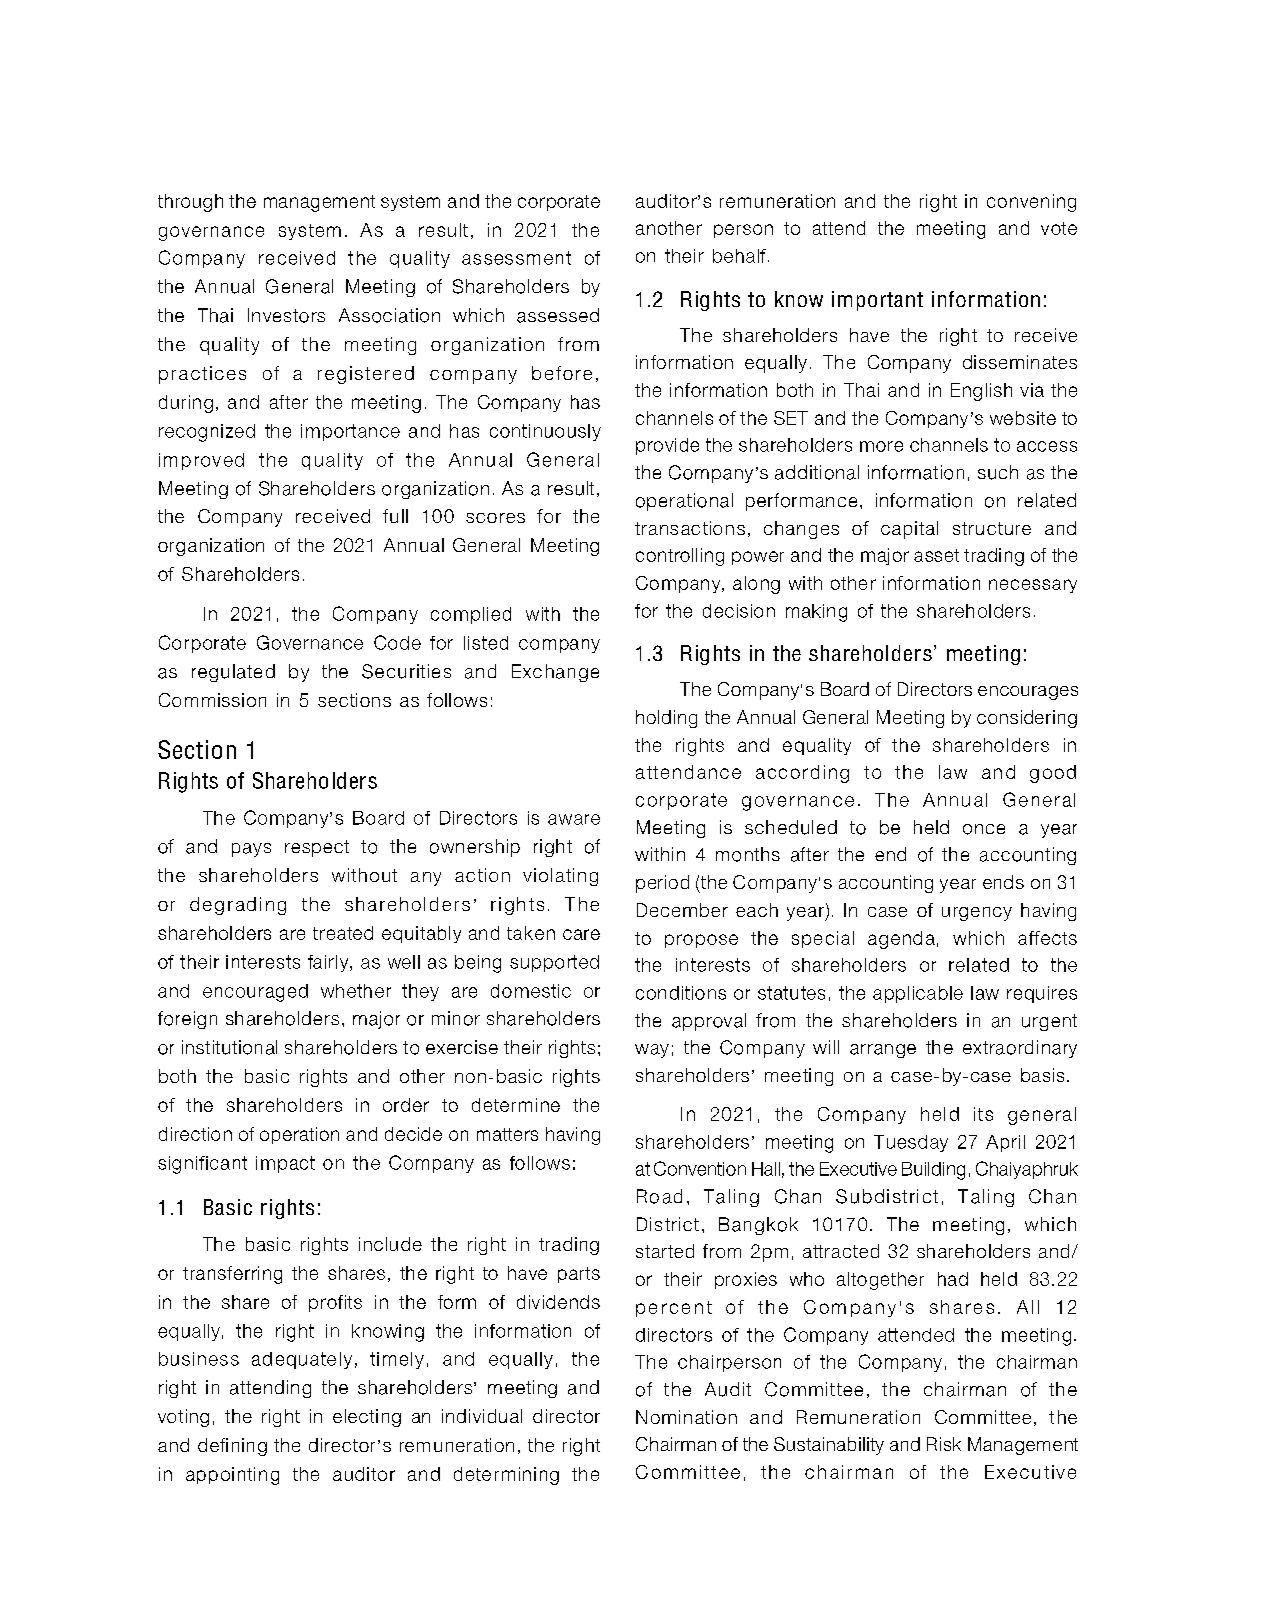  Describe the element at coordinates (286, 315) in the document. I see `Investors` at that location.
